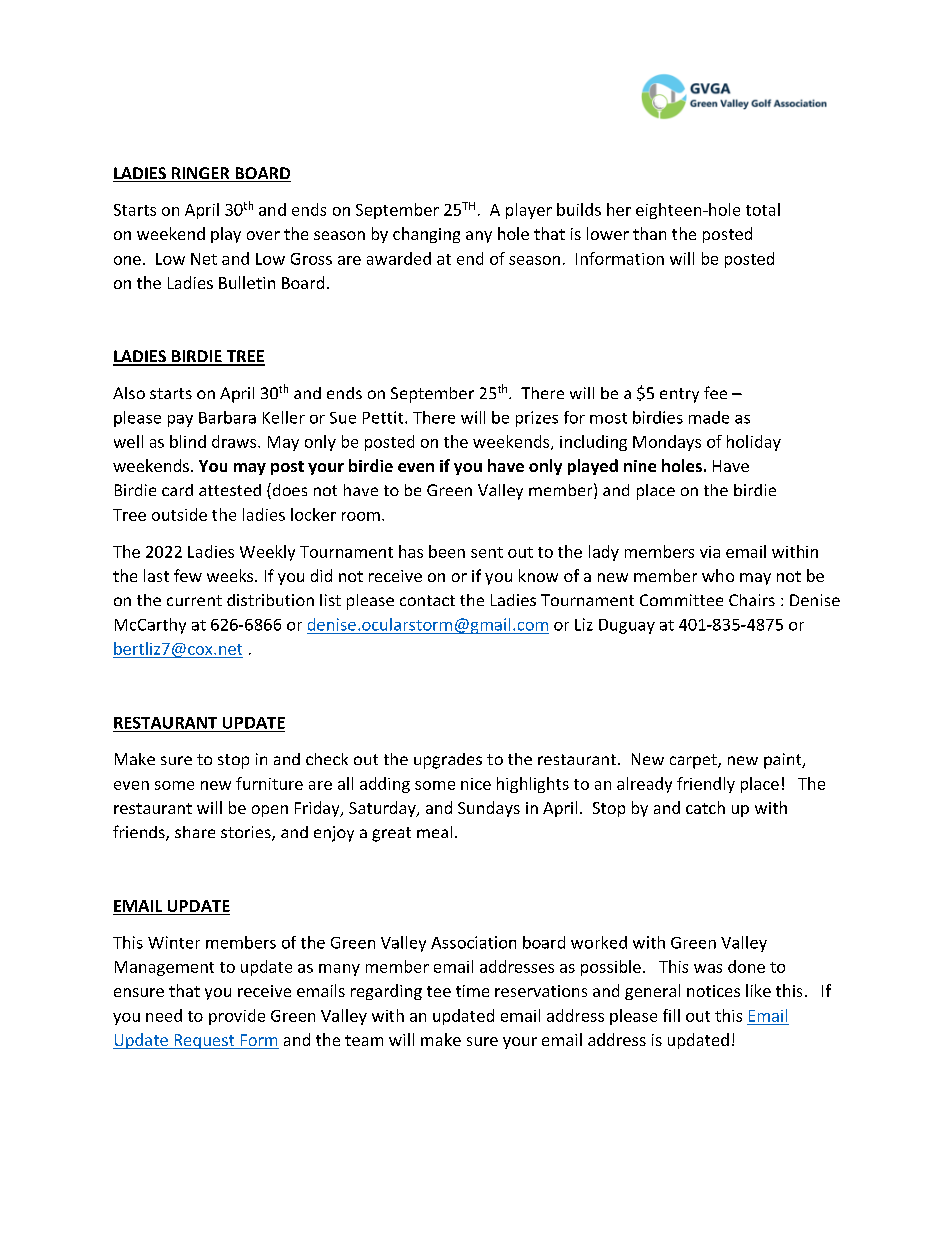  Describe the element at coordinates (472, 991) in the screenshot. I see `time` at that location.
